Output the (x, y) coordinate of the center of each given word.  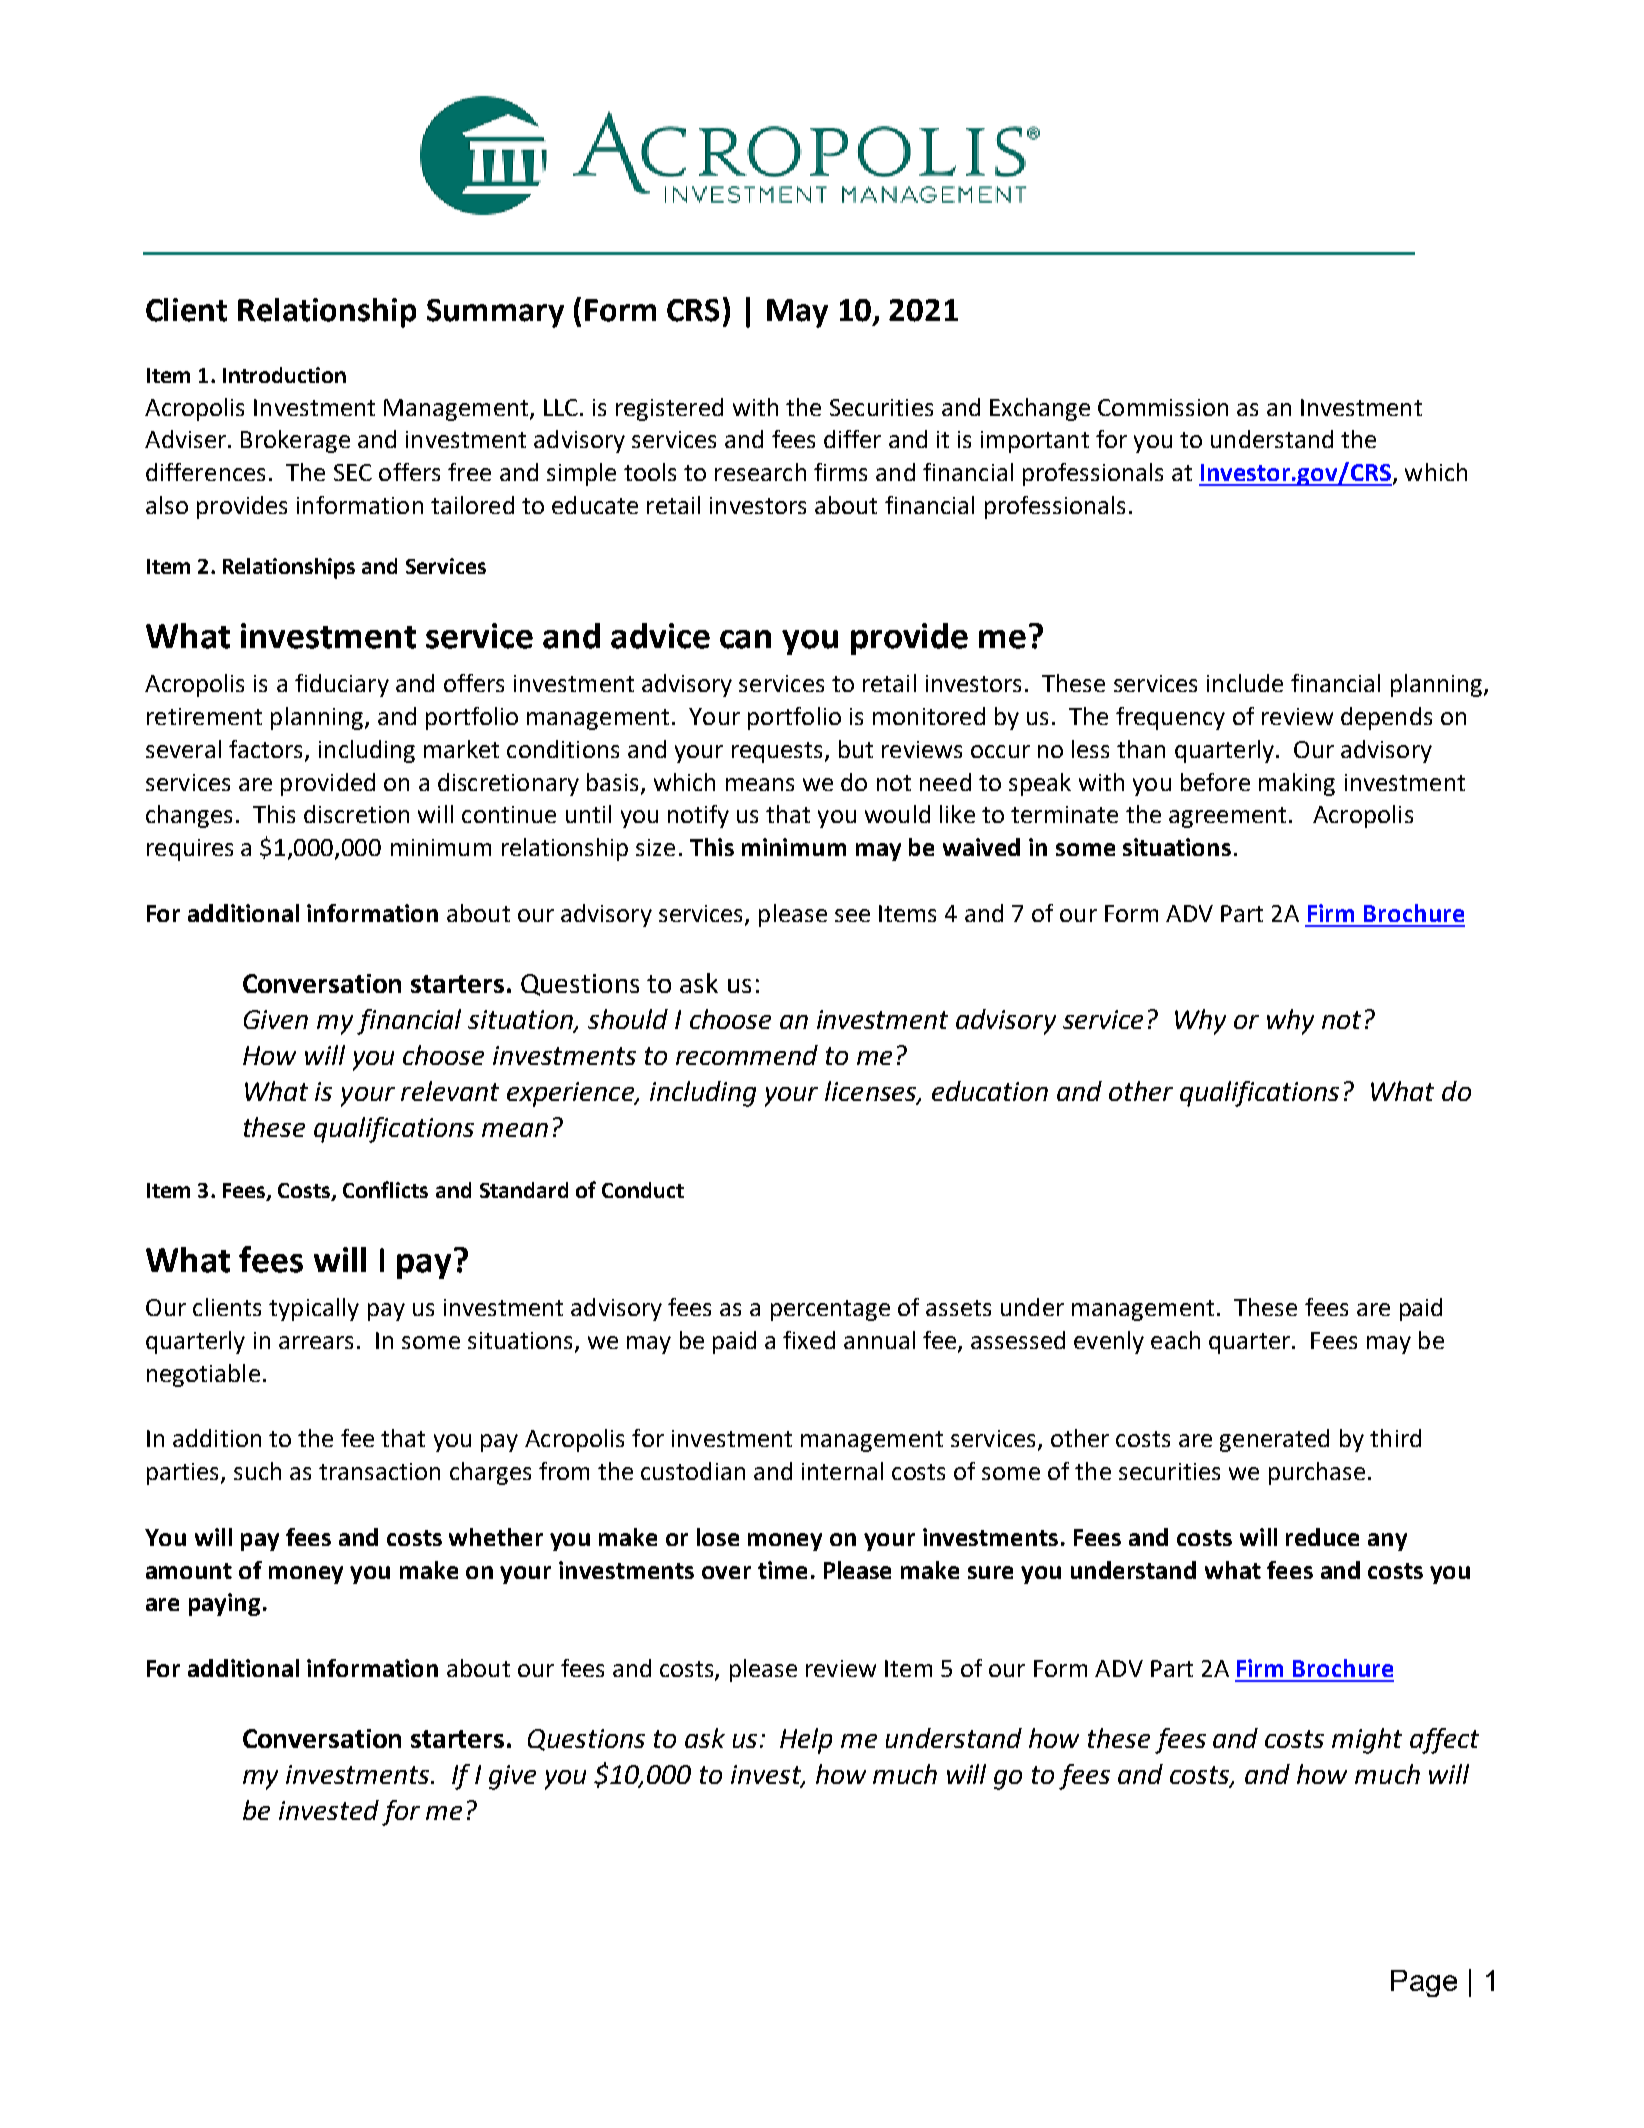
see (852, 915)
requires (190, 850)
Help (806, 1741)
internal (842, 1471)
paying (224, 1604)
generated (1274, 1440)
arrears (316, 1342)
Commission (1163, 407)
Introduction (284, 375)
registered (669, 409)
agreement (1227, 817)
